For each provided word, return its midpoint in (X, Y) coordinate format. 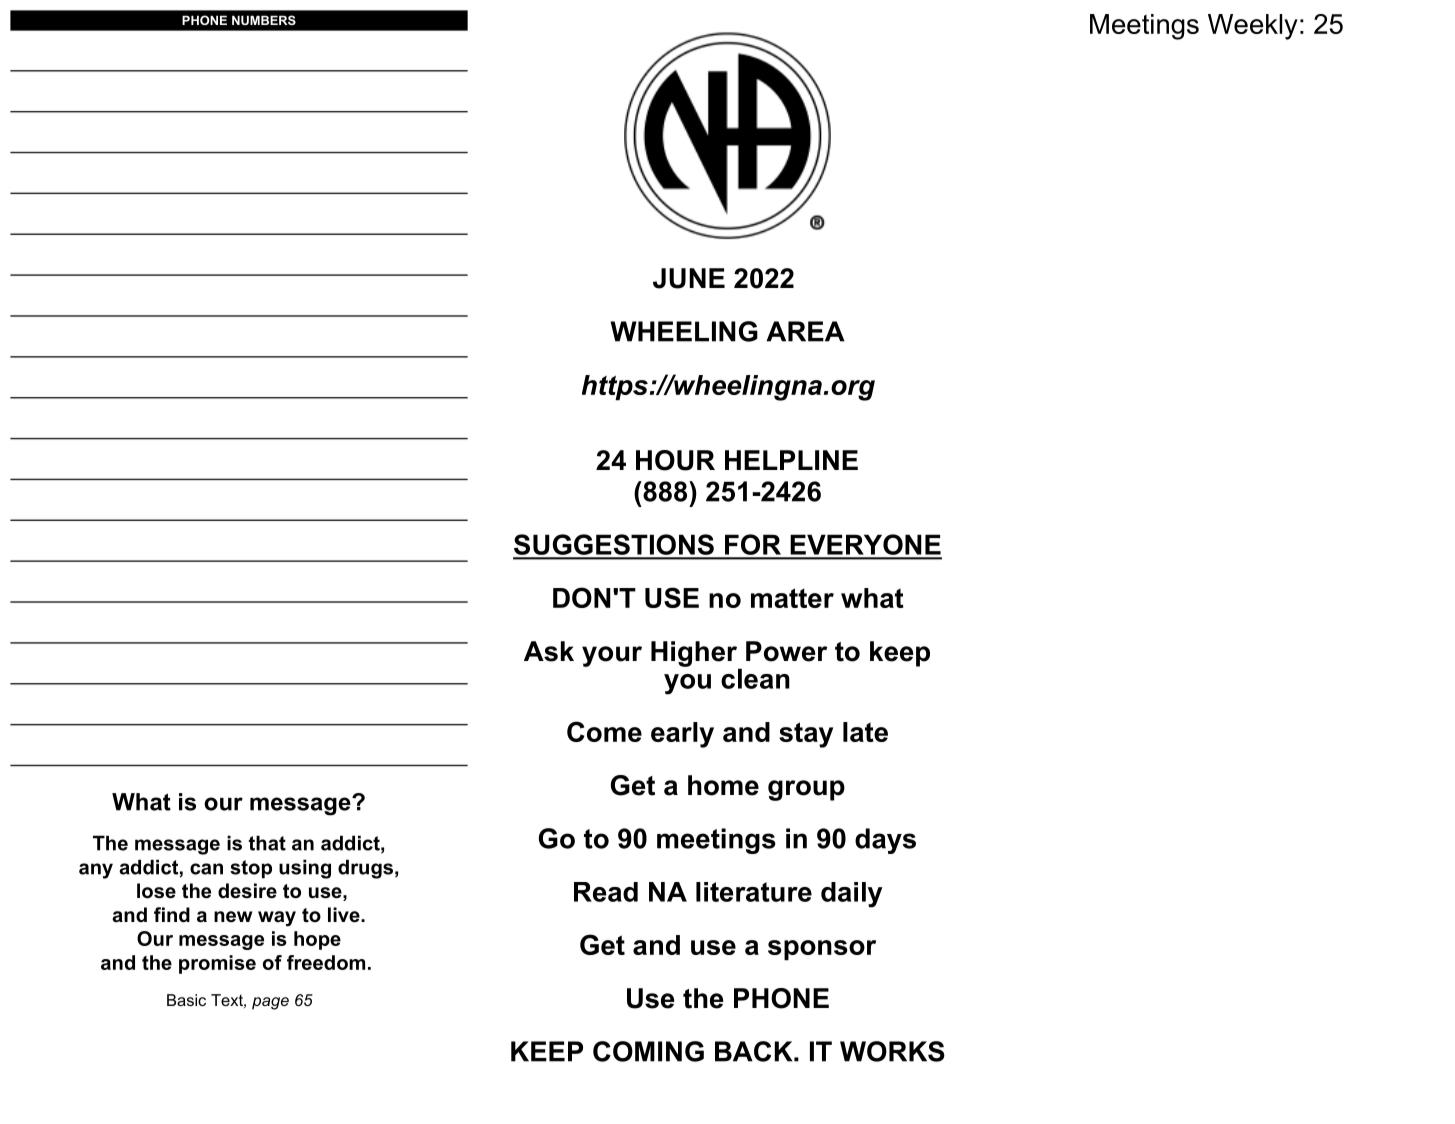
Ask (549, 651)
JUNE (689, 278)
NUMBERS (264, 20)
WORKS (892, 1051)
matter (792, 598)
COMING (648, 1051)
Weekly (1253, 27)
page (270, 1003)
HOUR (675, 460)
